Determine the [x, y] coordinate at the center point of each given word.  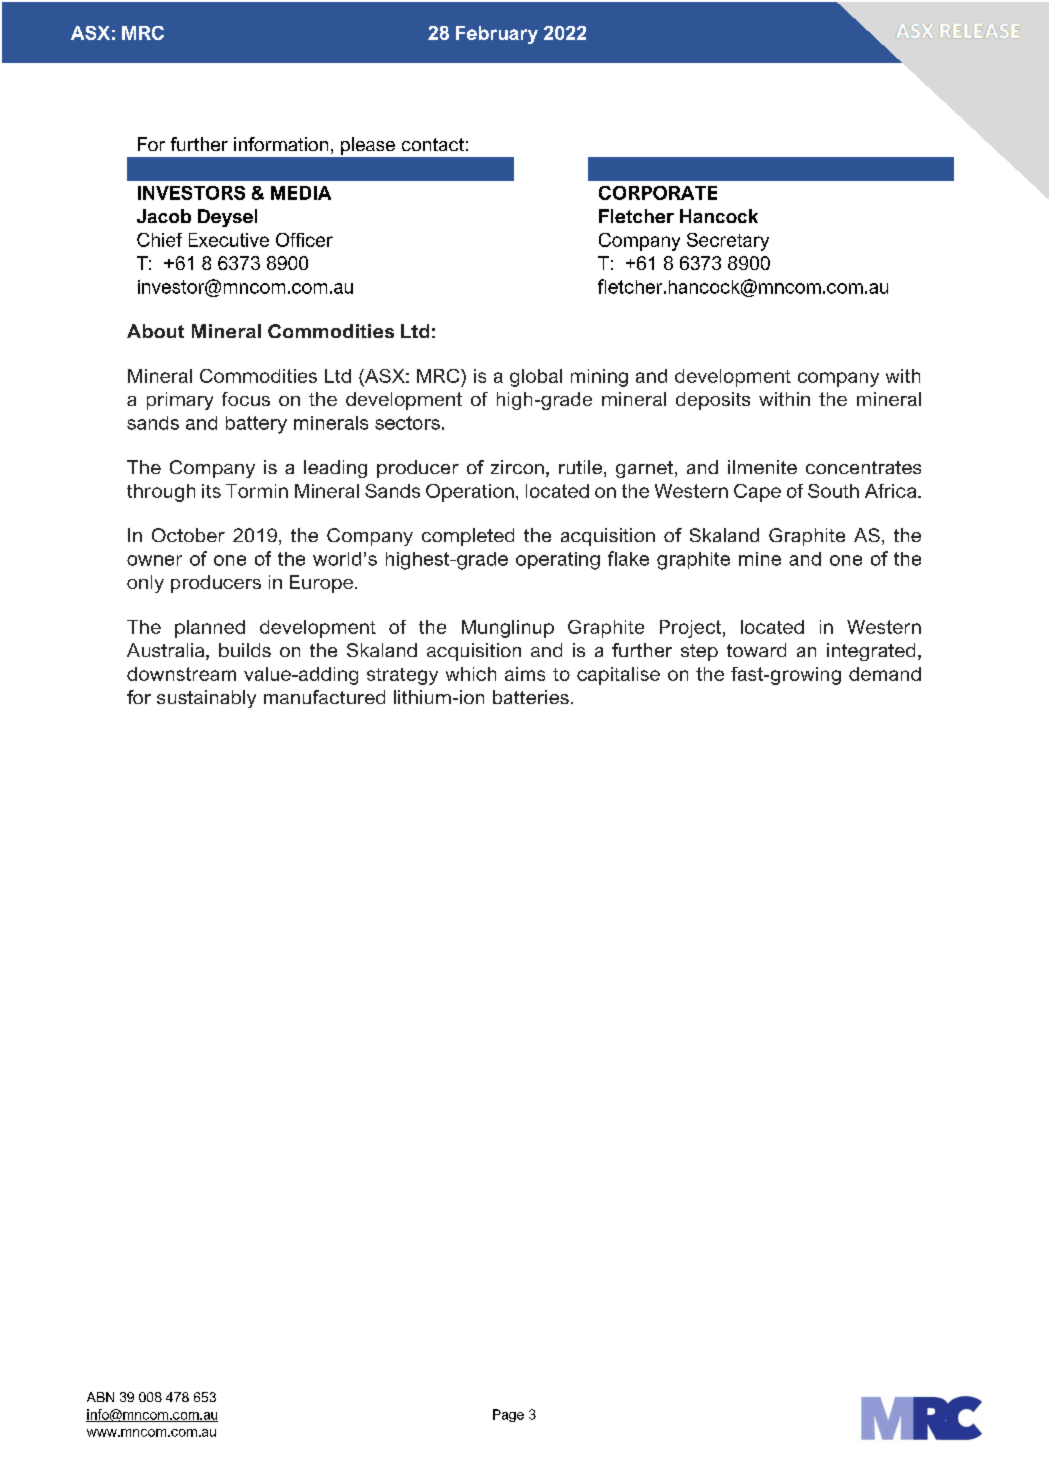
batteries [531, 697]
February [497, 35]
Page [508, 1415]
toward [756, 650]
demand [885, 674]
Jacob [164, 216]
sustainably [206, 699]
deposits [713, 401]
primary [180, 401]
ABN [100, 1397]
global [536, 378]
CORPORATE [658, 193]
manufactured [324, 697]
